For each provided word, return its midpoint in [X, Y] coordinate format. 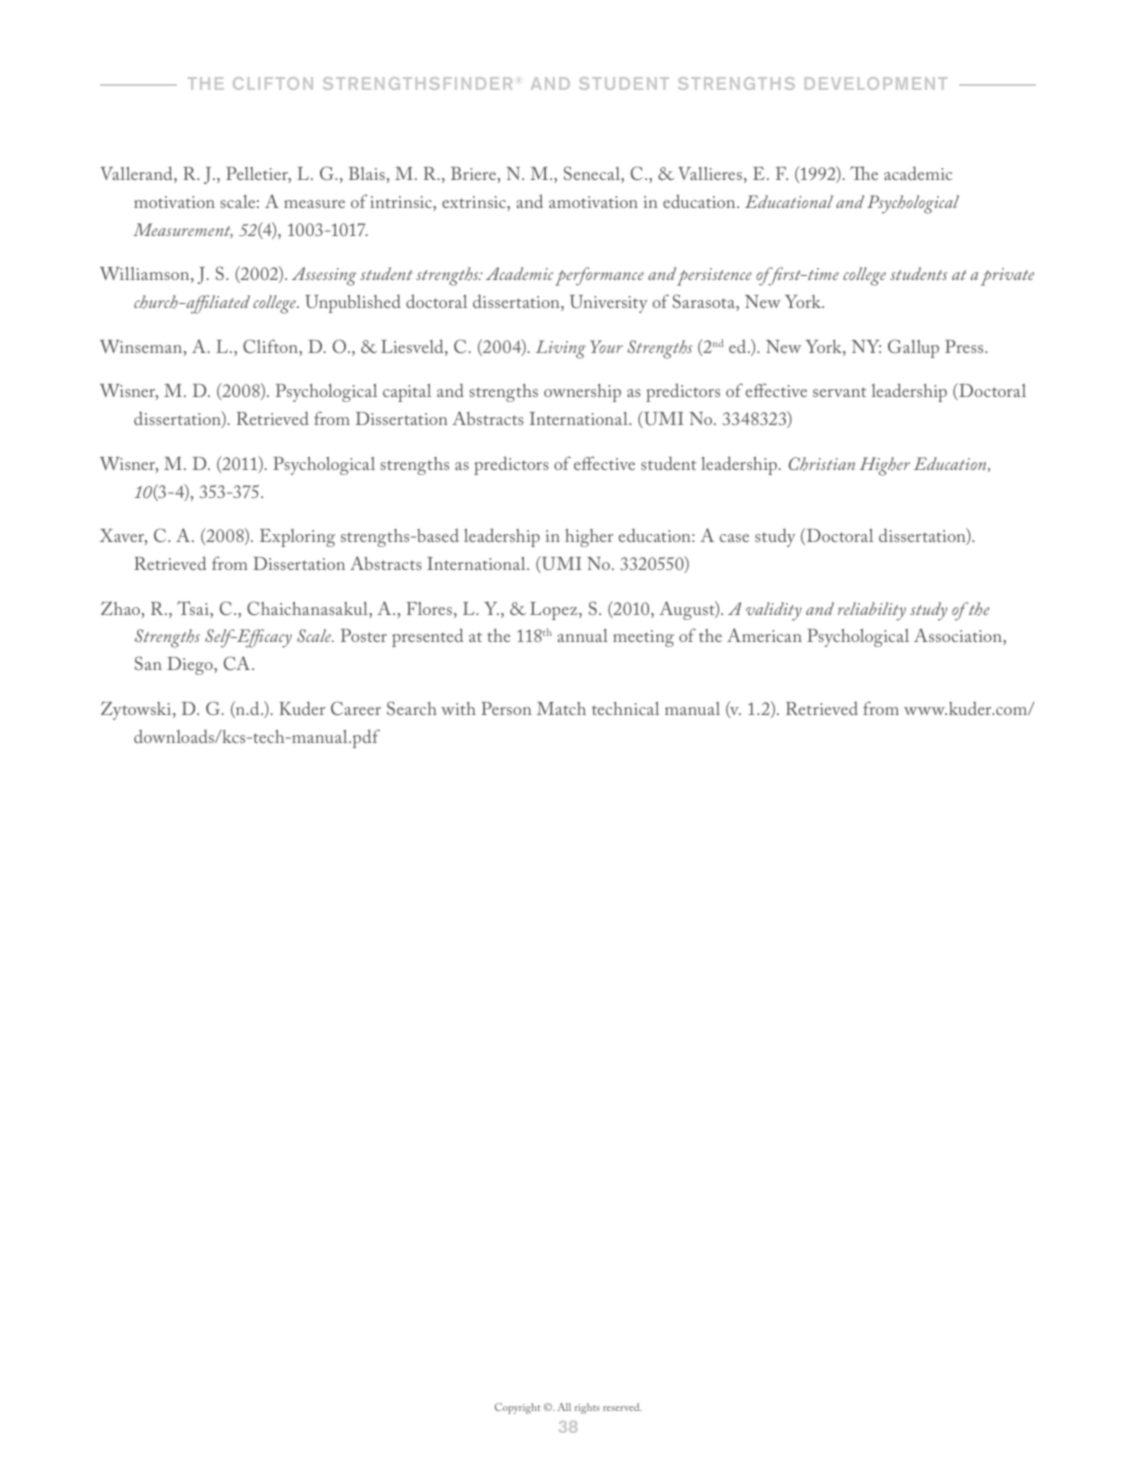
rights [587, 1408]
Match [561, 708]
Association [959, 636]
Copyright [518, 1408]
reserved [622, 1407]
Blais [367, 173]
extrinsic [475, 203]
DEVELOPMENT [876, 83]
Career [356, 708]
